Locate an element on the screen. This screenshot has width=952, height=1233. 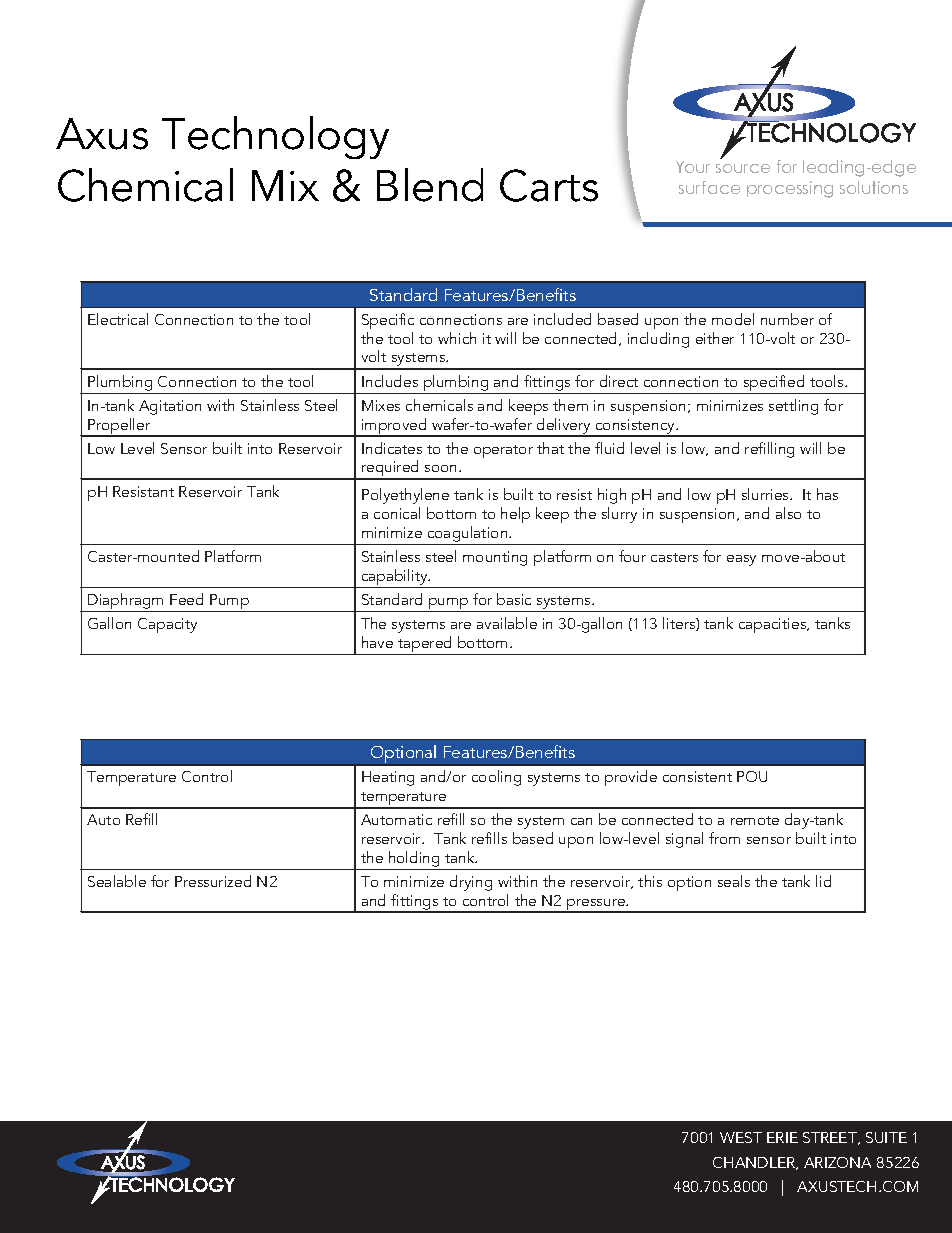
settling is located at coordinates (793, 407).
